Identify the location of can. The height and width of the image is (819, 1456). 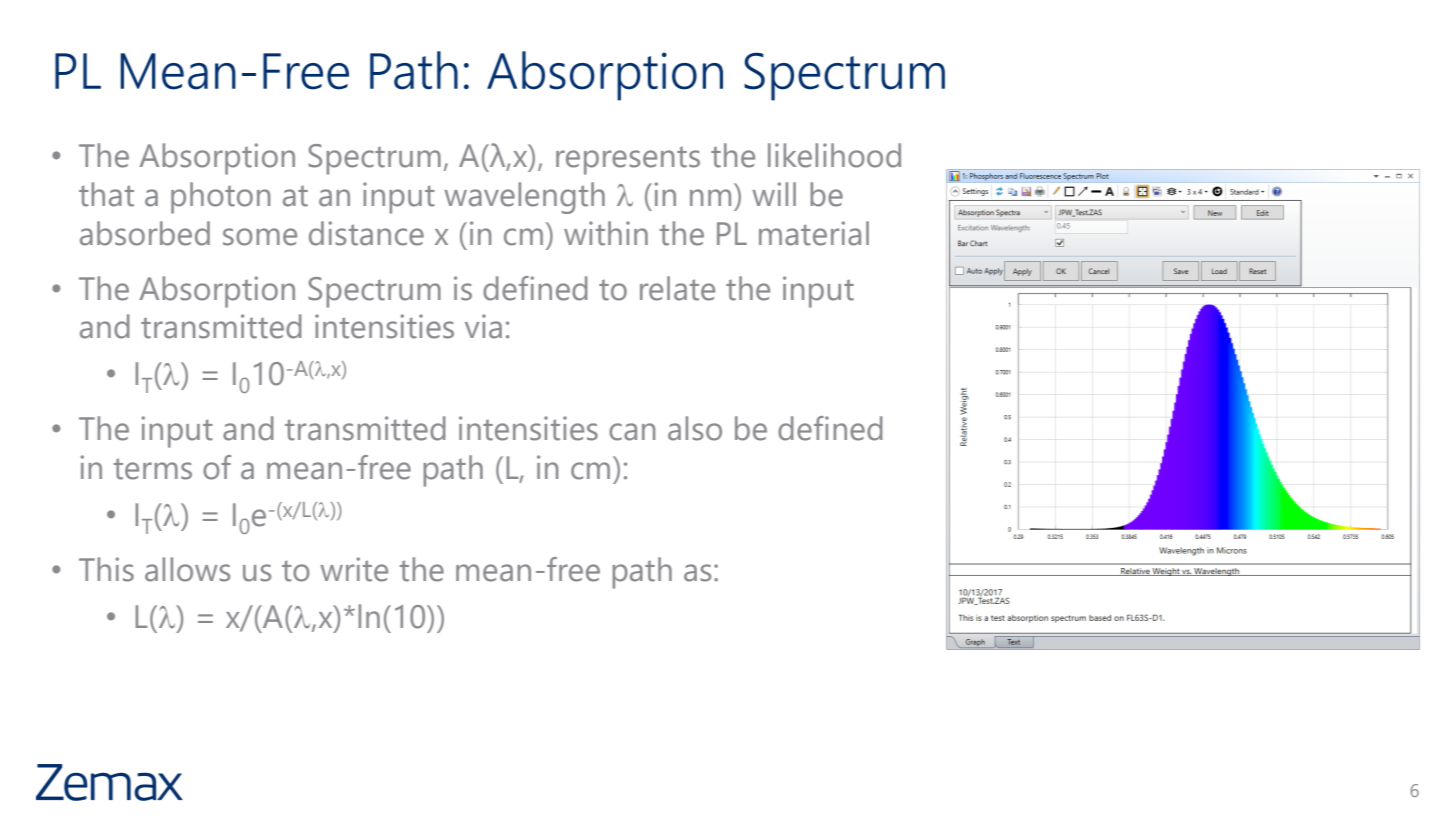
(632, 432).
